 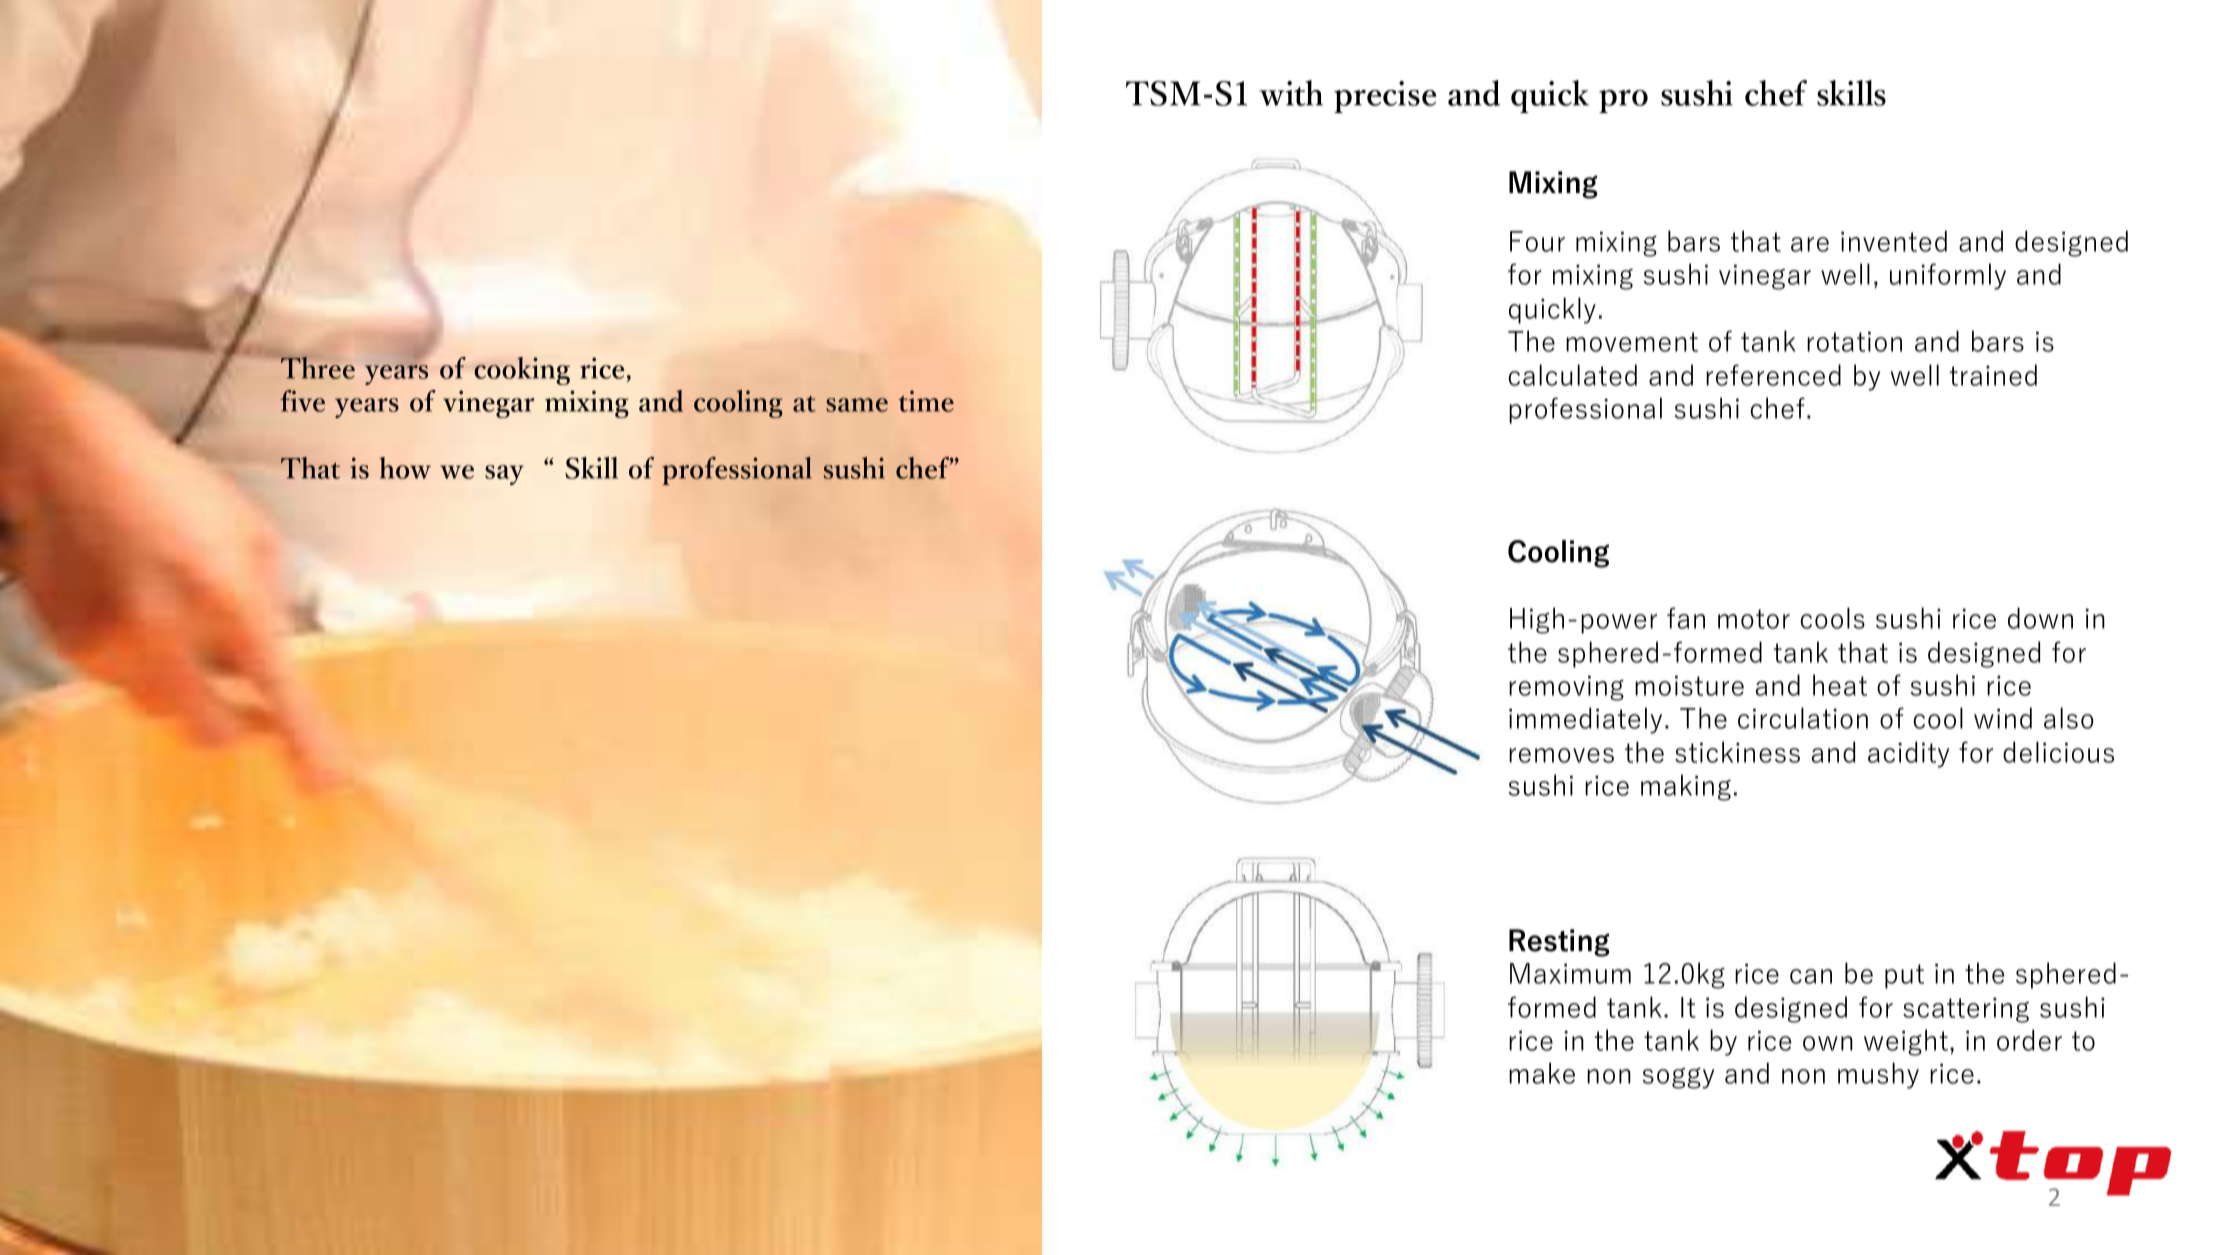 I want to click on removes, so click(x=1561, y=755).
